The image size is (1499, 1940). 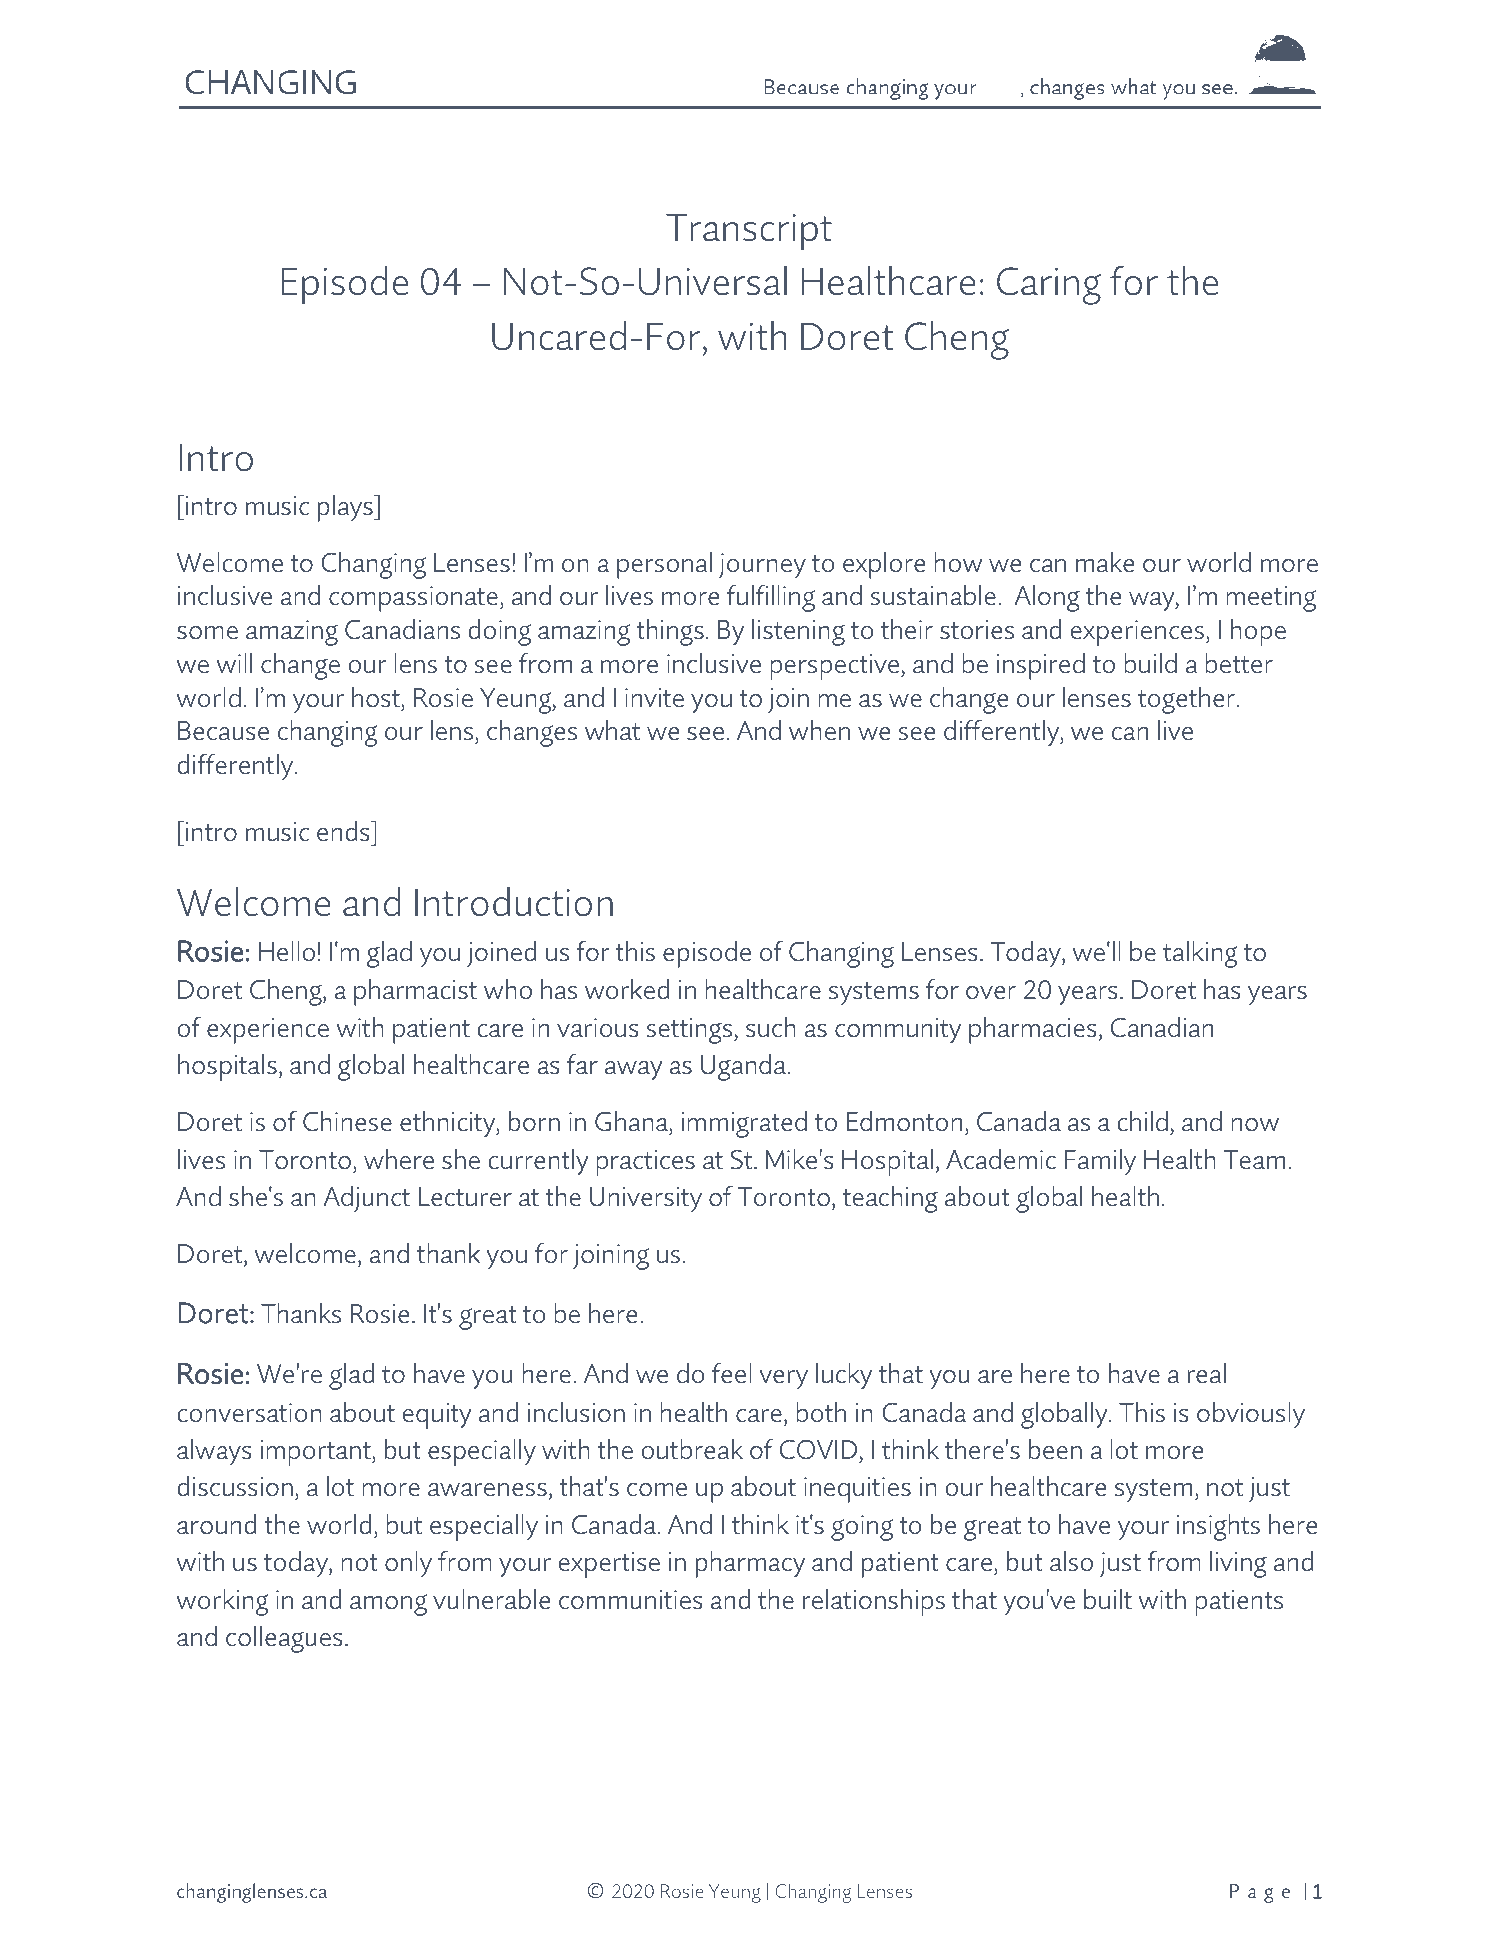 I want to click on compassionate, so click(x=413, y=599).
